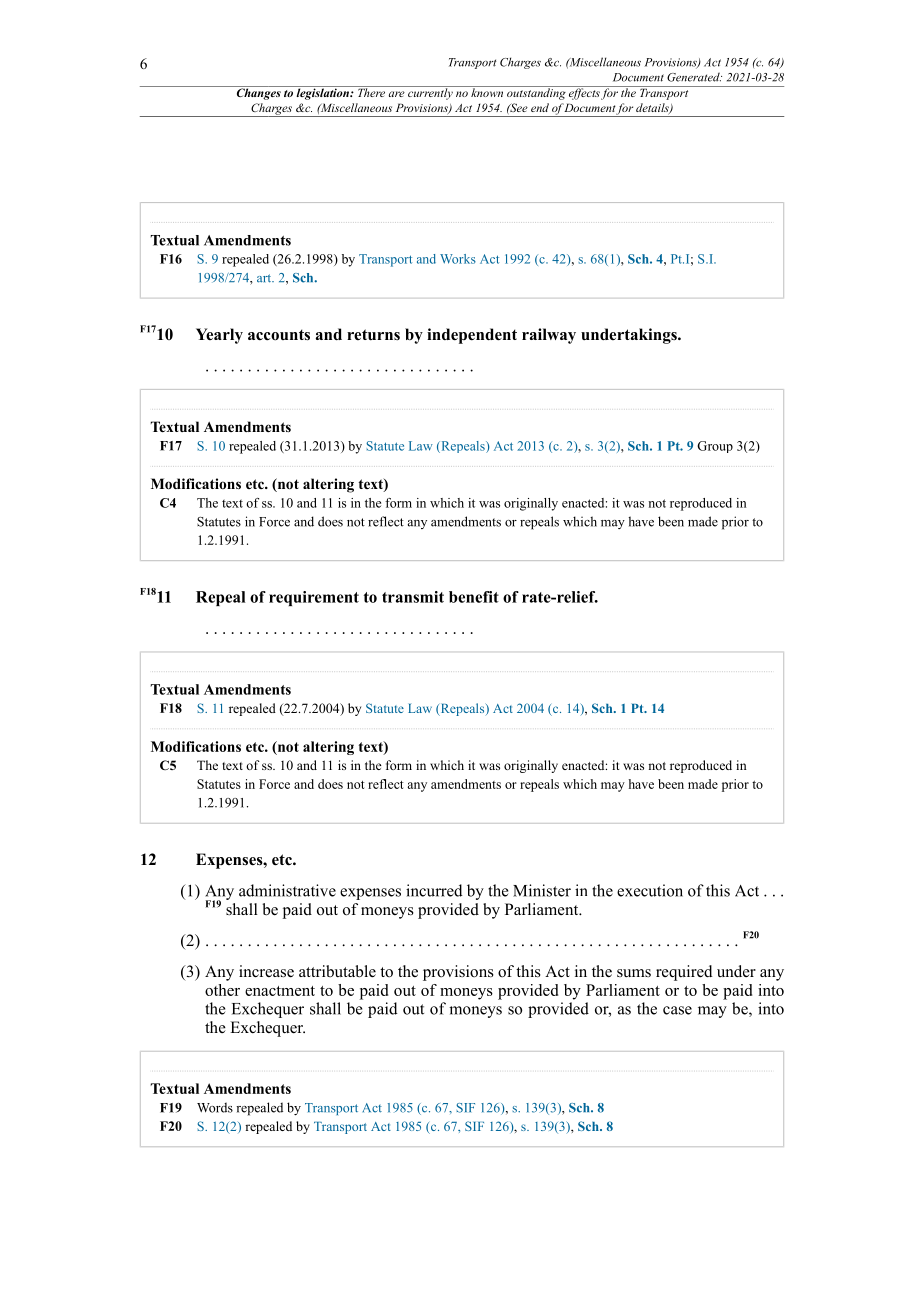  I want to click on accounts, so click(279, 335).
